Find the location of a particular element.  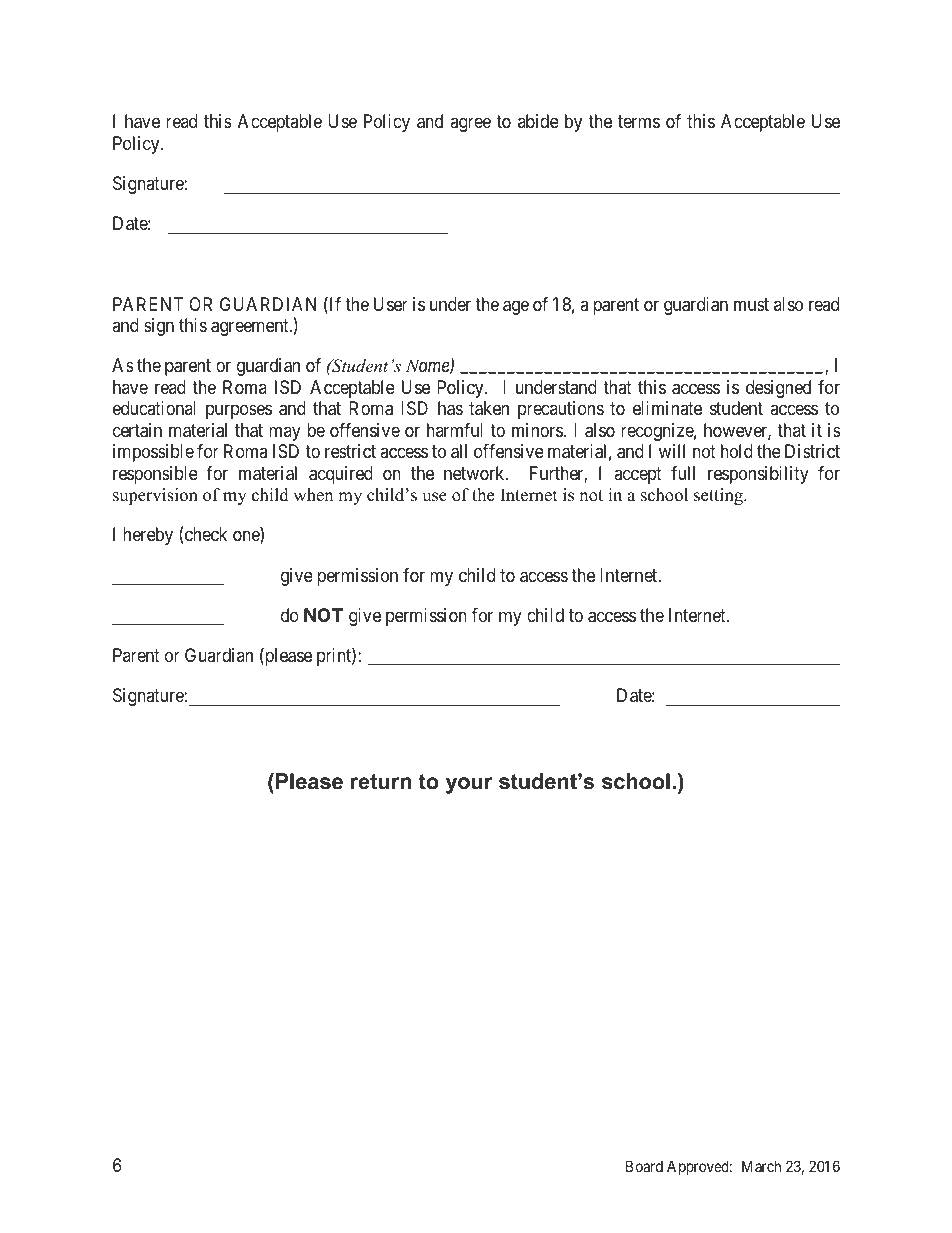

Board is located at coordinates (644, 1166).
